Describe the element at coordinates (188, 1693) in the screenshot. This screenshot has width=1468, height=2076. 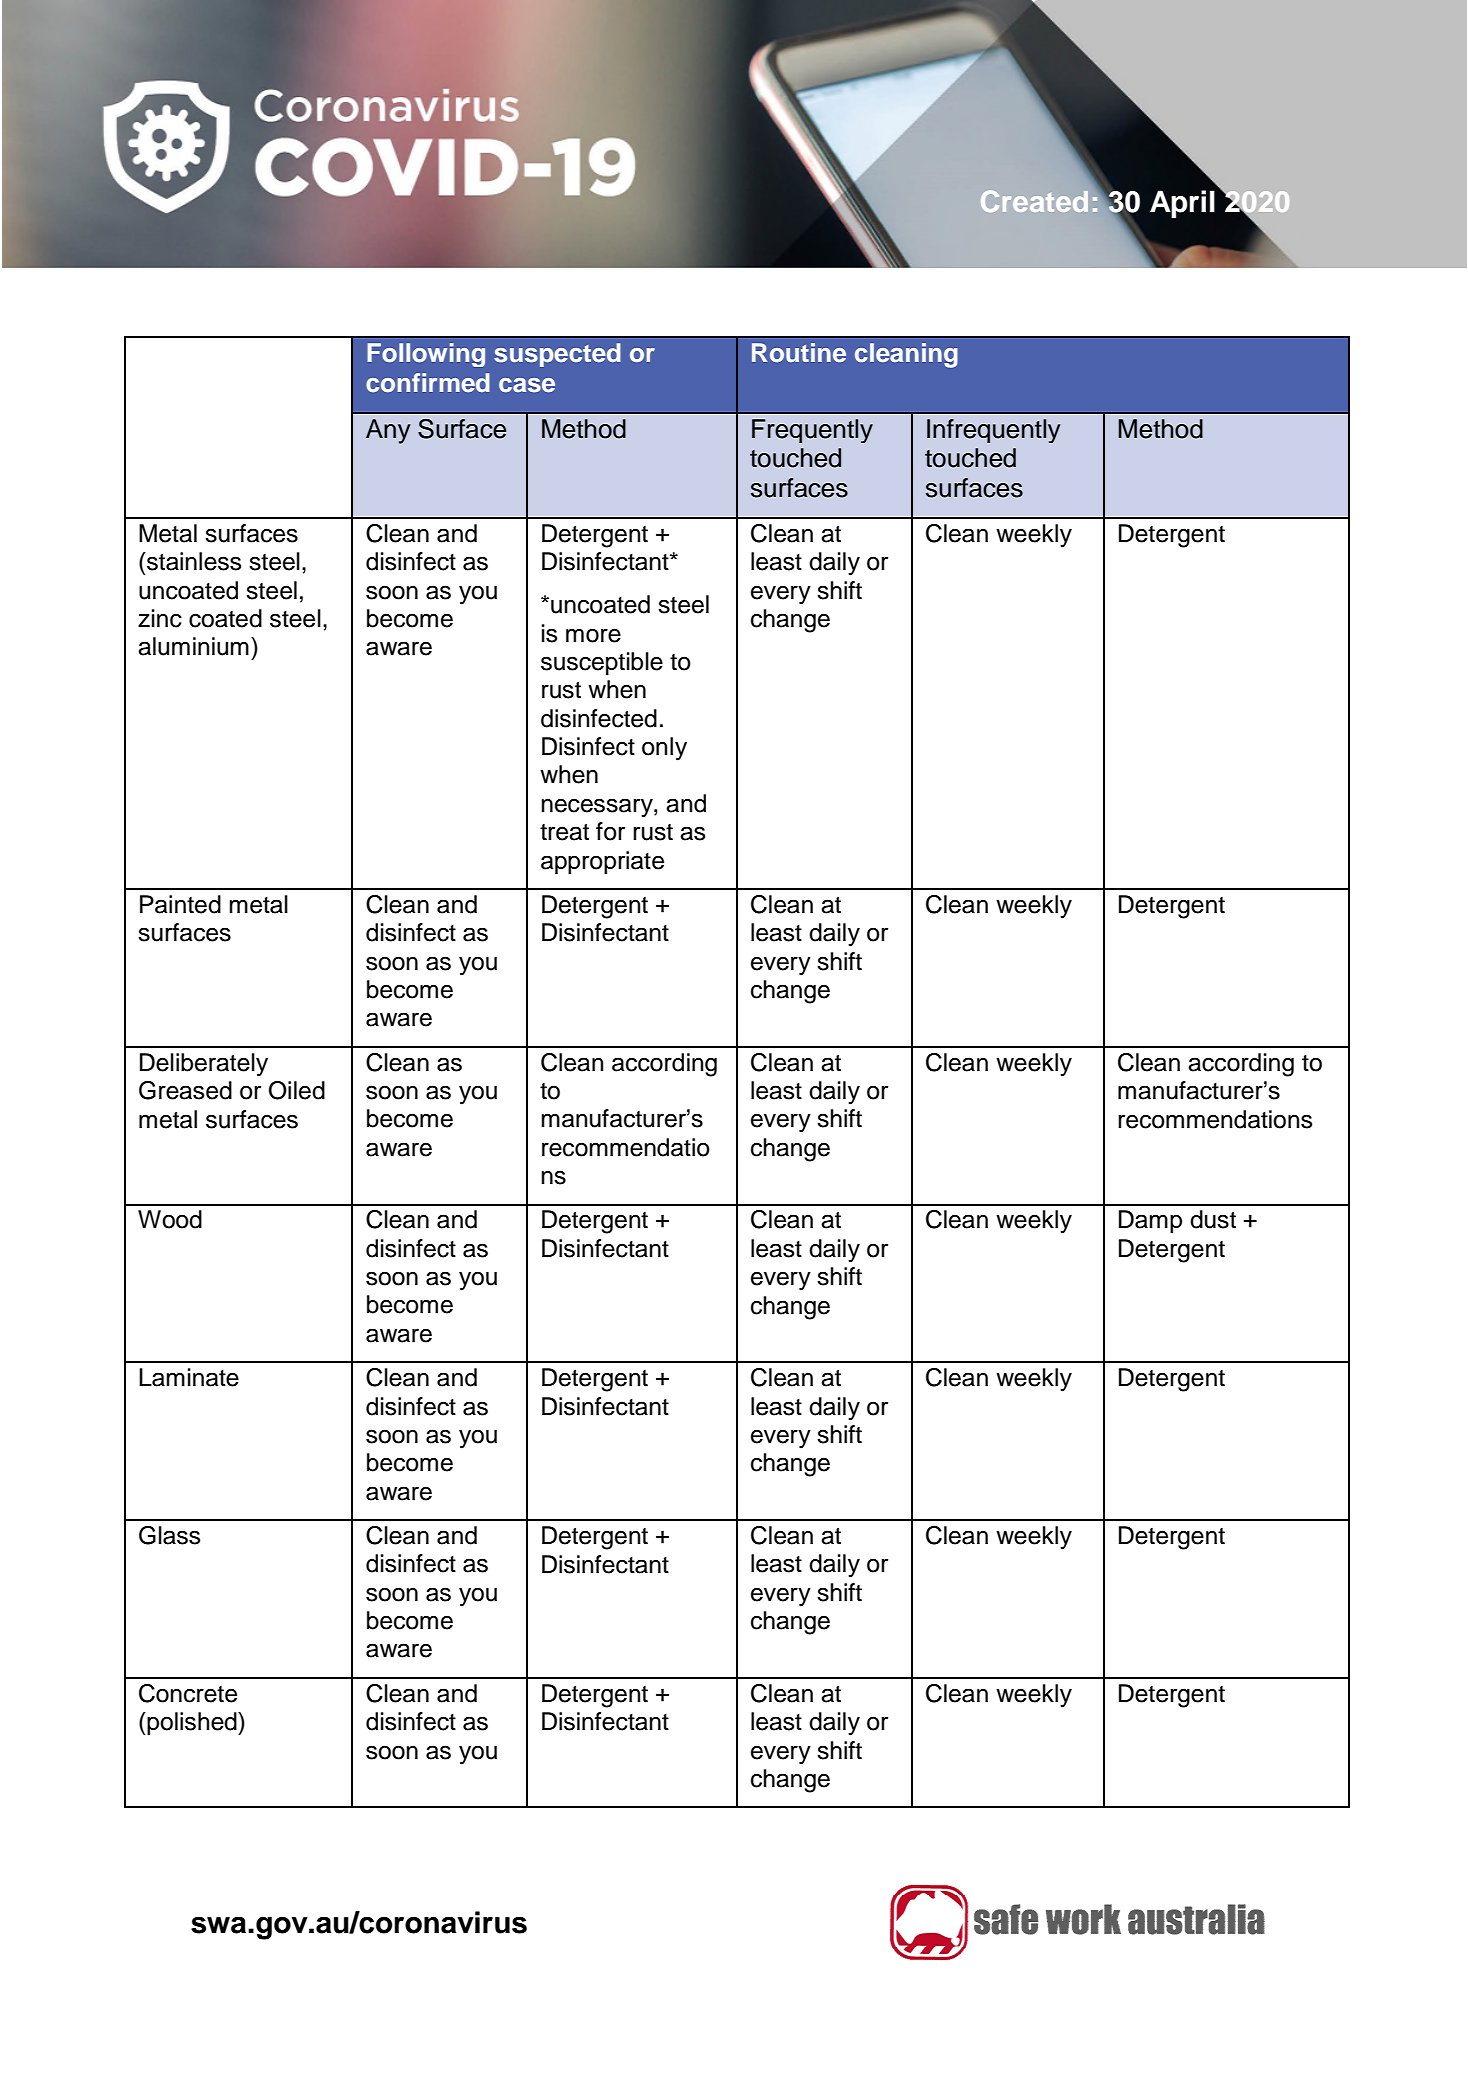
I see `Concrete` at that location.
